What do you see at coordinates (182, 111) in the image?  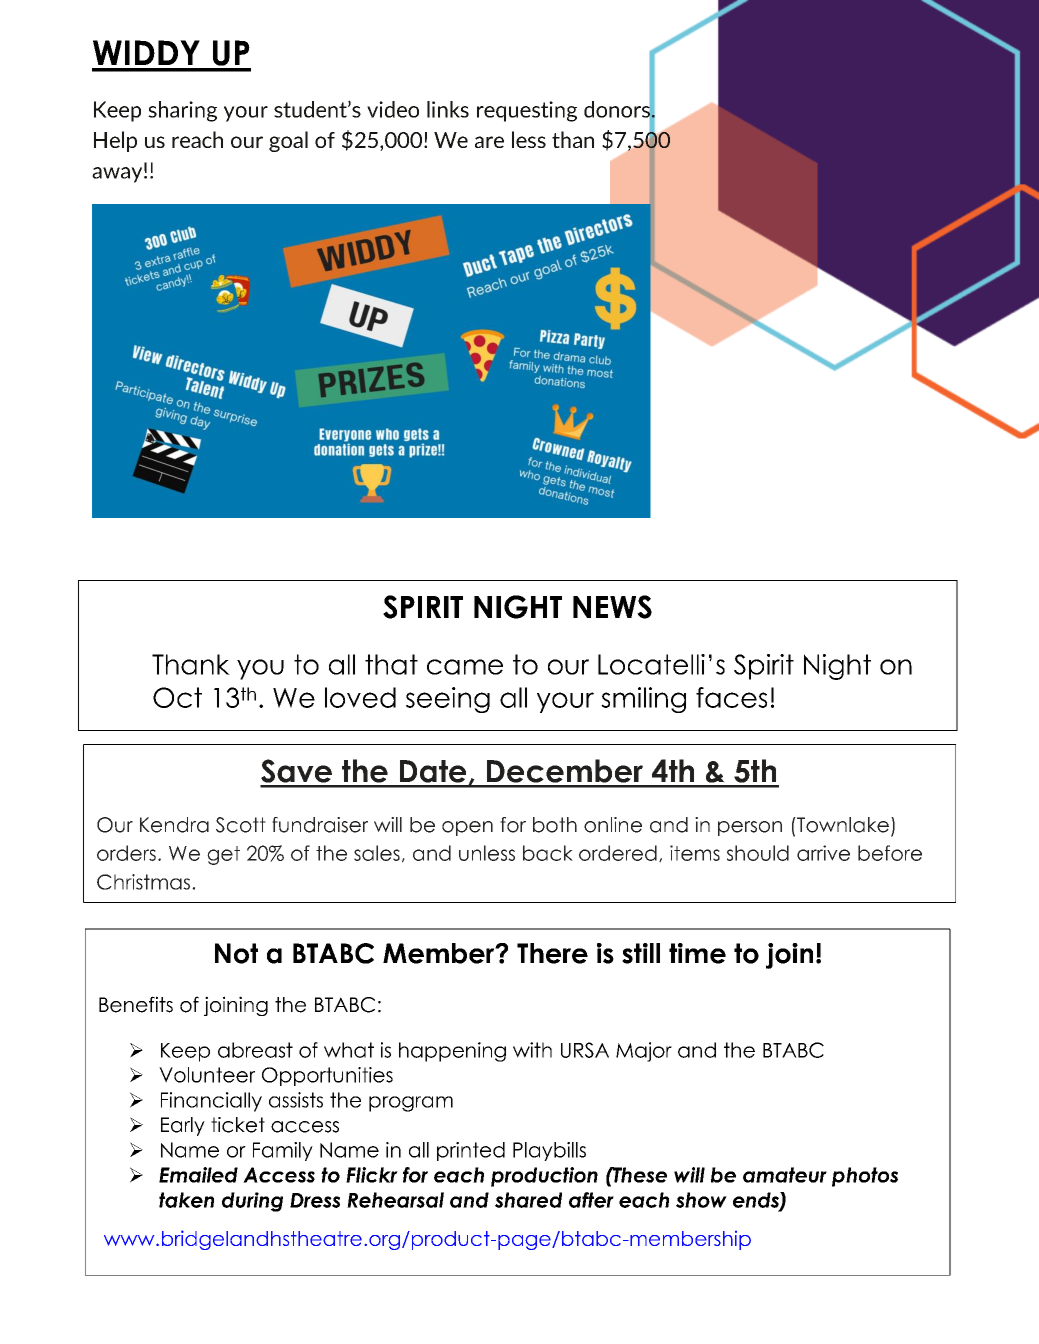 I see `sharing` at bounding box center [182, 111].
